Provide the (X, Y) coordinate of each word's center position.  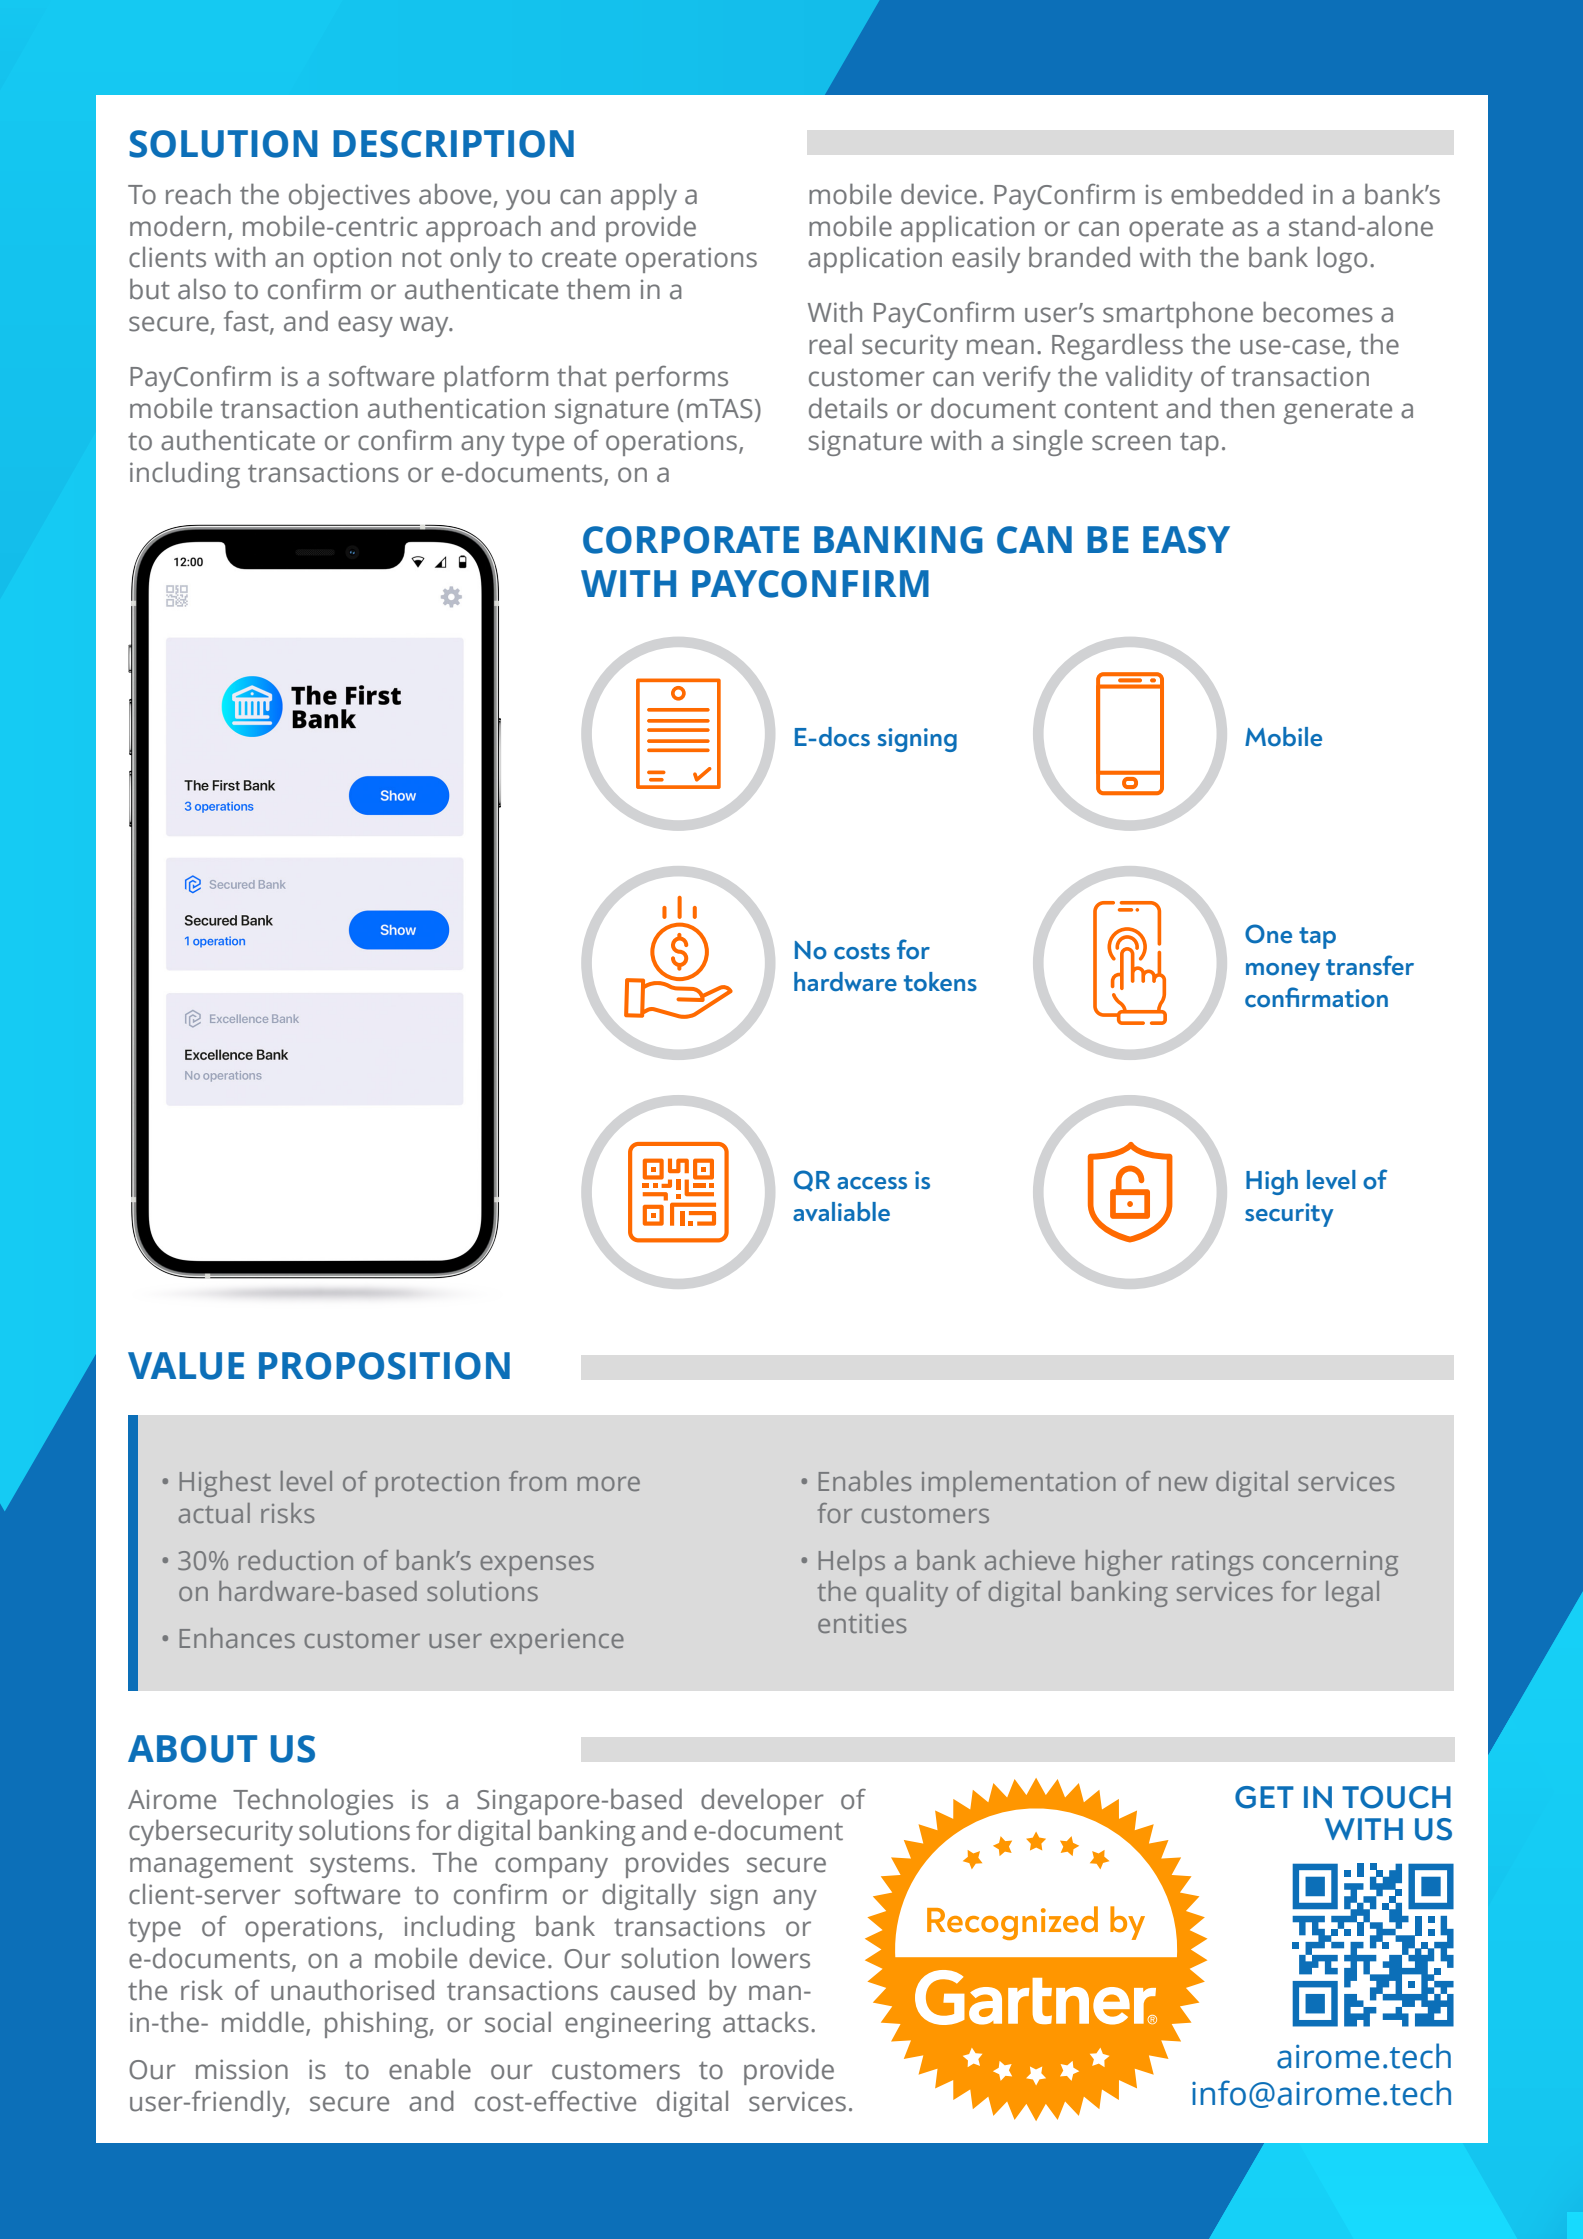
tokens (940, 982)
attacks (766, 2022)
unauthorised (352, 1990)
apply (644, 196)
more (609, 1483)
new (1183, 1483)
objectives (349, 196)
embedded (1237, 194)
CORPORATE (691, 540)
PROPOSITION (384, 1366)
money (1283, 972)
